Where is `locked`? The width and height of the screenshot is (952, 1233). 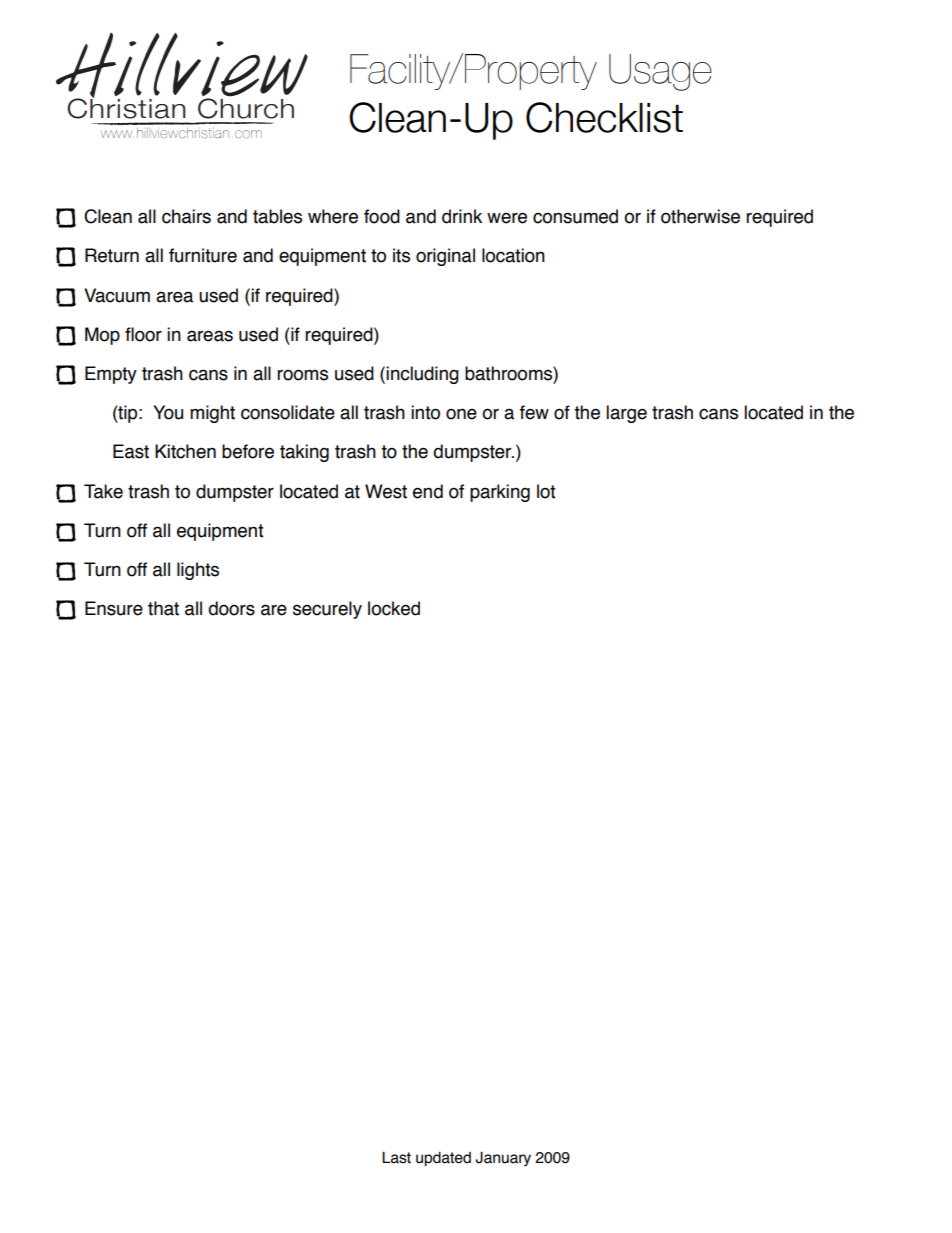
locked is located at coordinates (394, 608).
